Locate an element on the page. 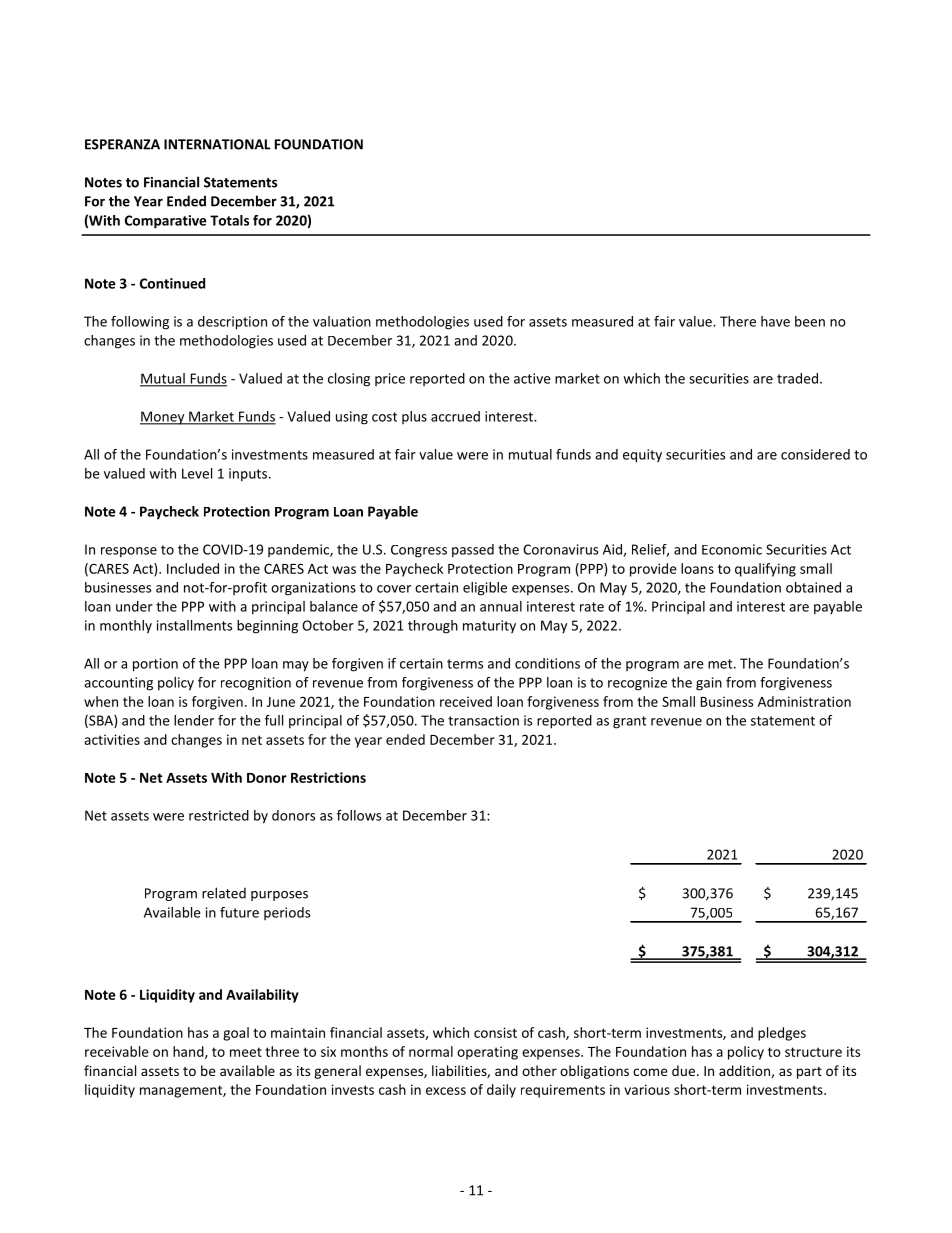 The image size is (952, 1233). Level is located at coordinates (197, 473).
